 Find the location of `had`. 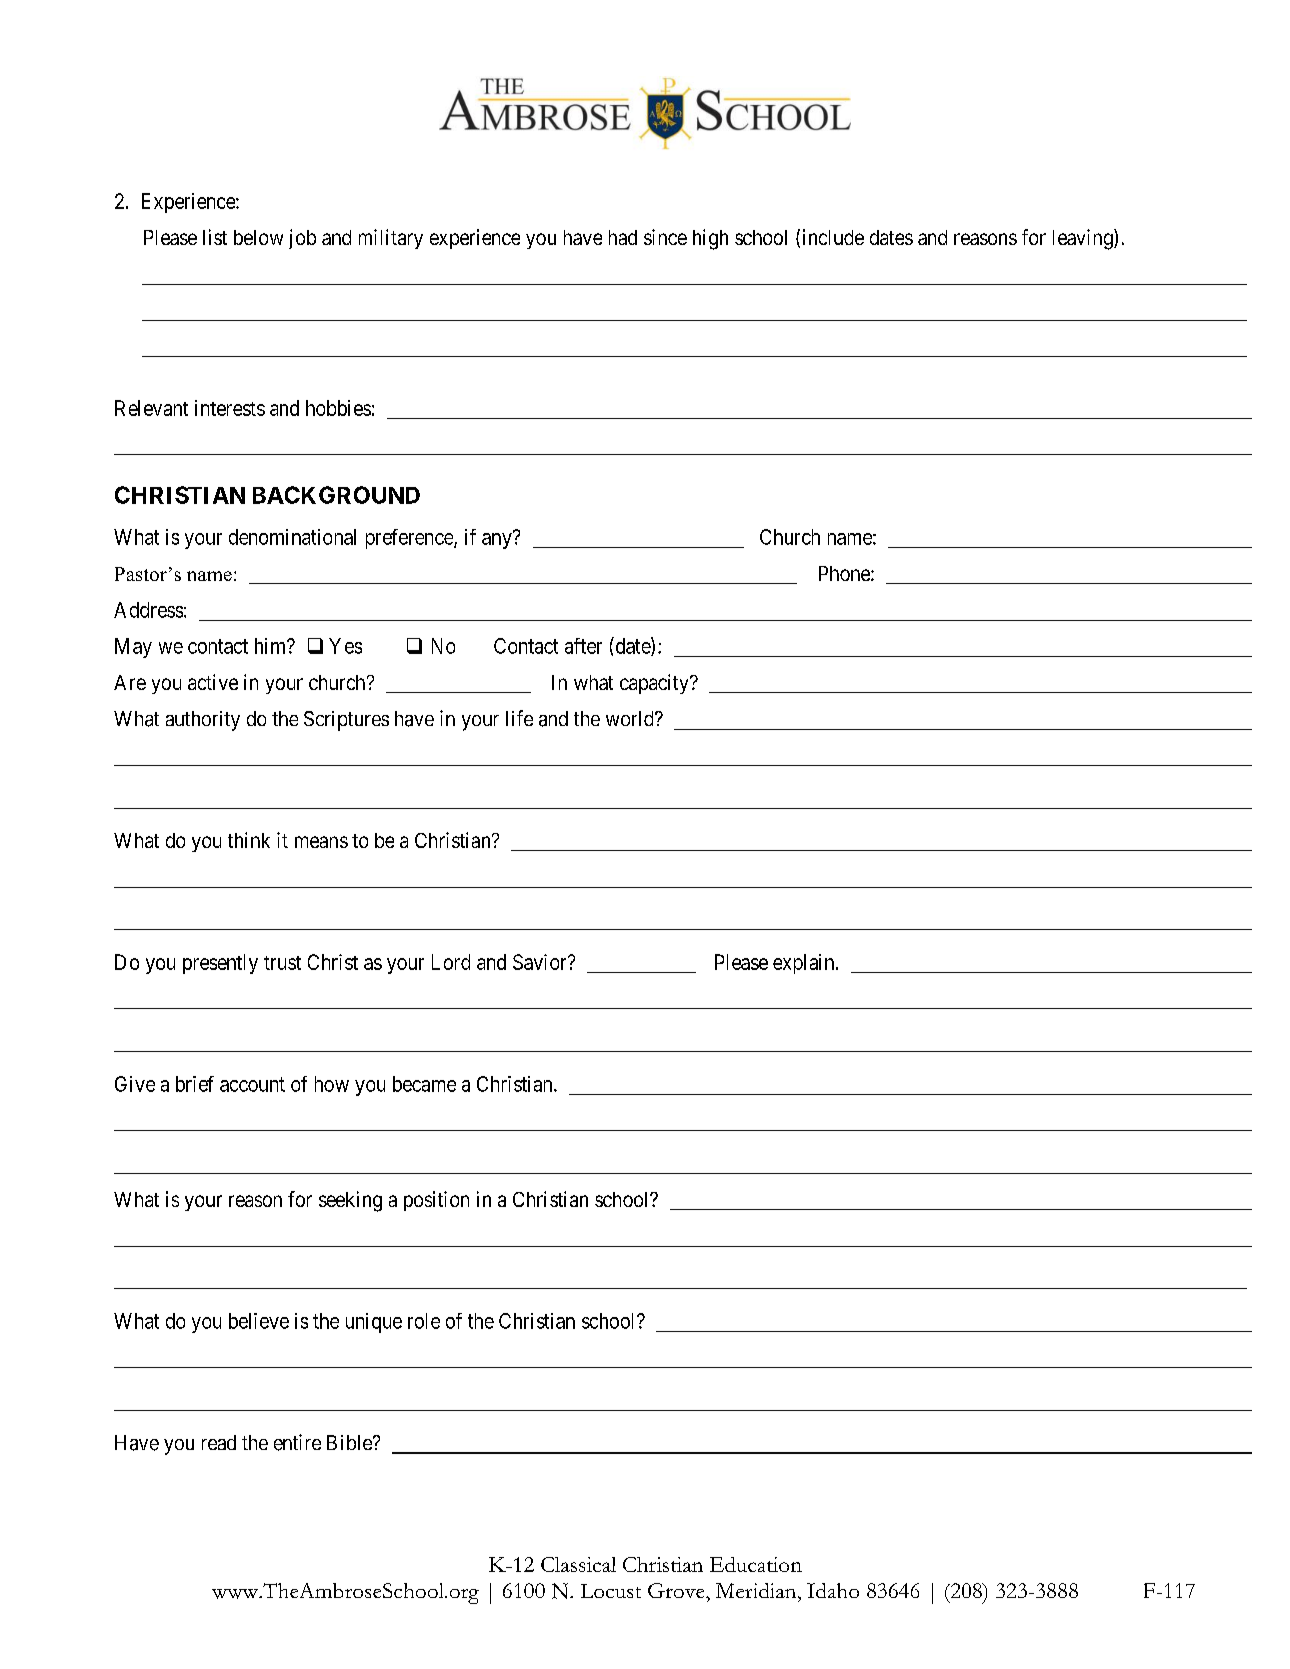

had is located at coordinates (623, 237).
